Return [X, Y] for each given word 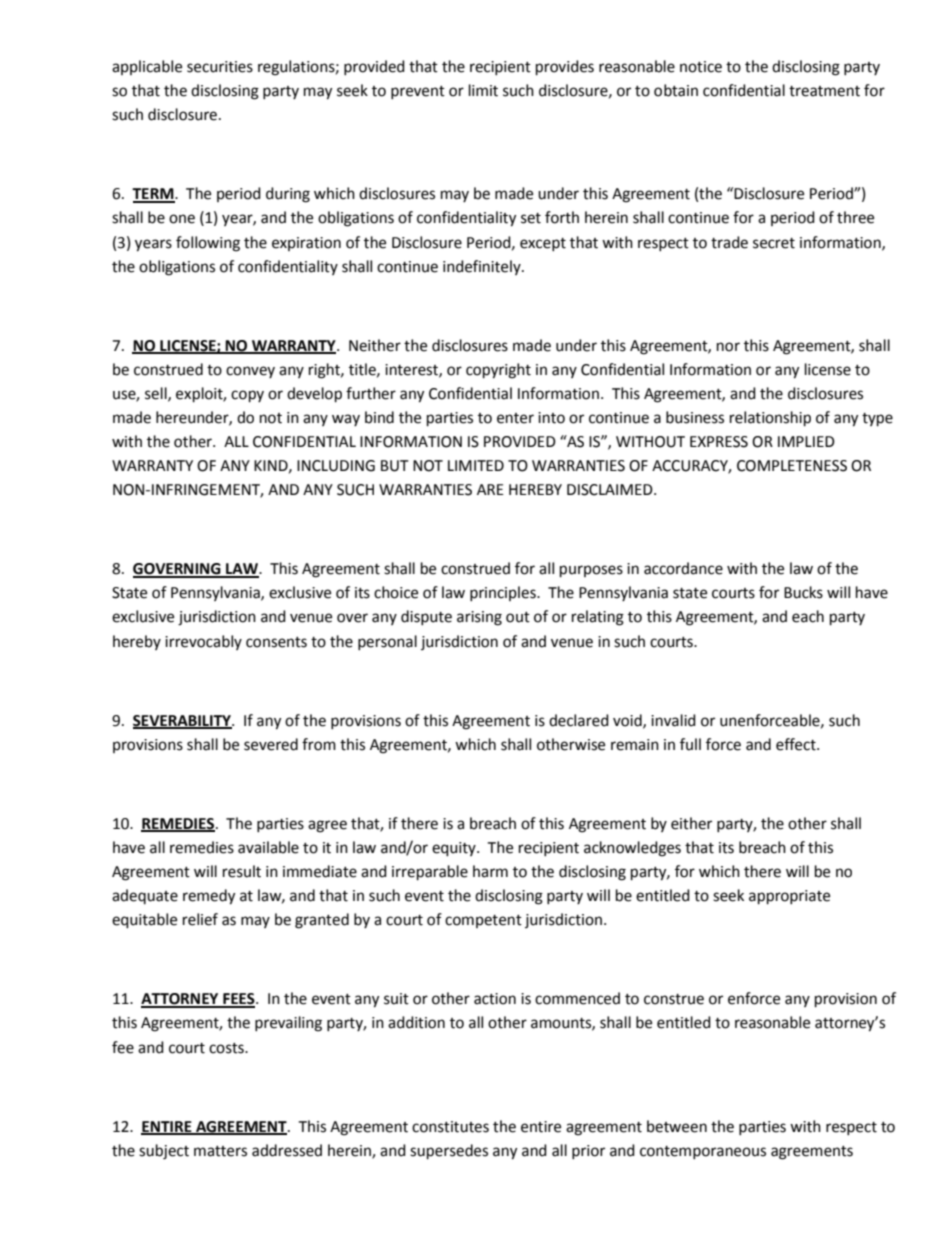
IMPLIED [806, 441]
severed [271, 744]
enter [515, 418]
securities [220, 67]
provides [565, 68]
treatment [824, 91]
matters [220, 1151]
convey [250, 372]
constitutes [450, 1127]
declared [579, 720]
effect [797, 744]
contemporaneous [703, 1152]
